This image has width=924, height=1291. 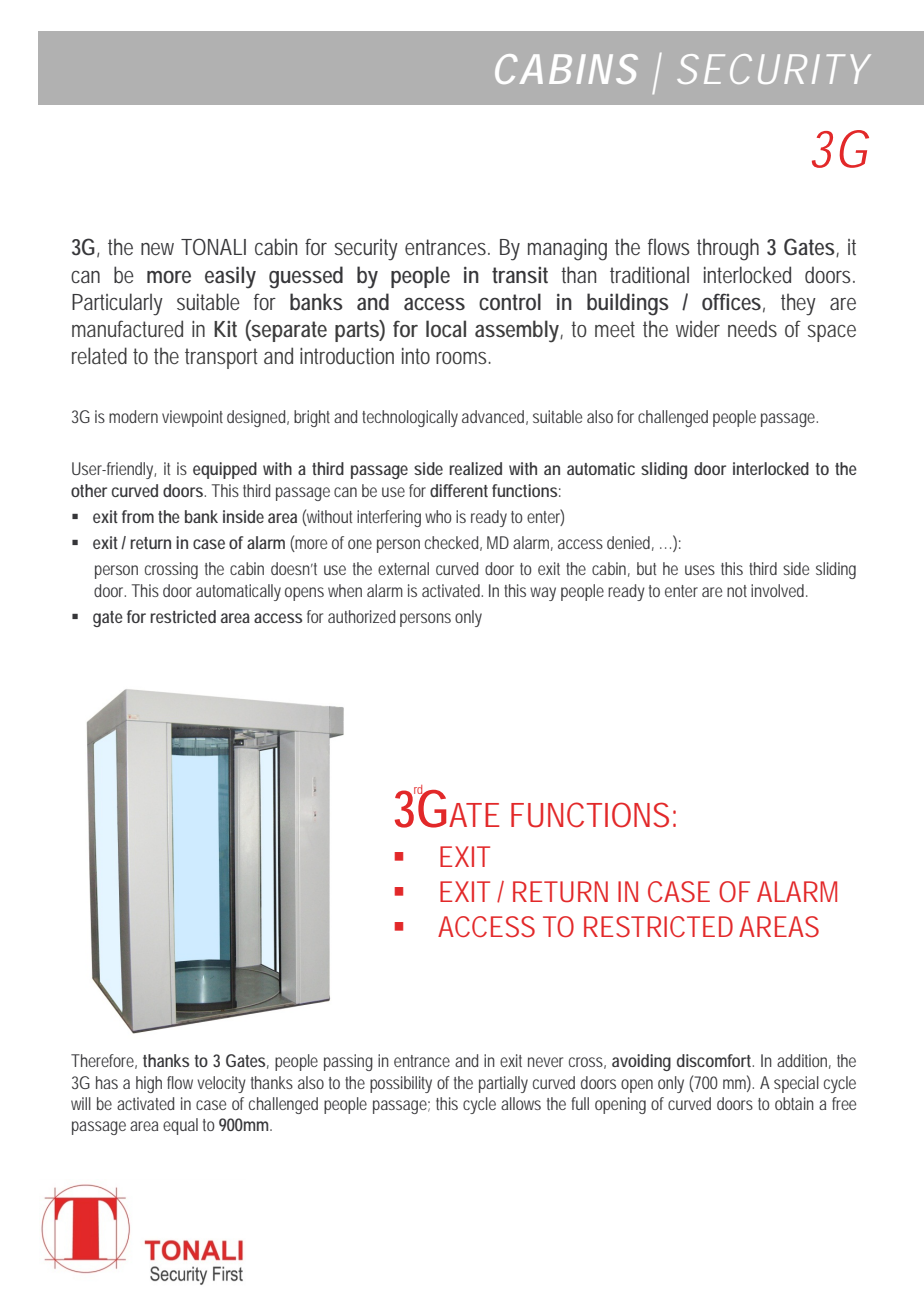 What do you see at coordinates (149, 1084) in the image?
I see `high` at bounding box center [149, 1084].
